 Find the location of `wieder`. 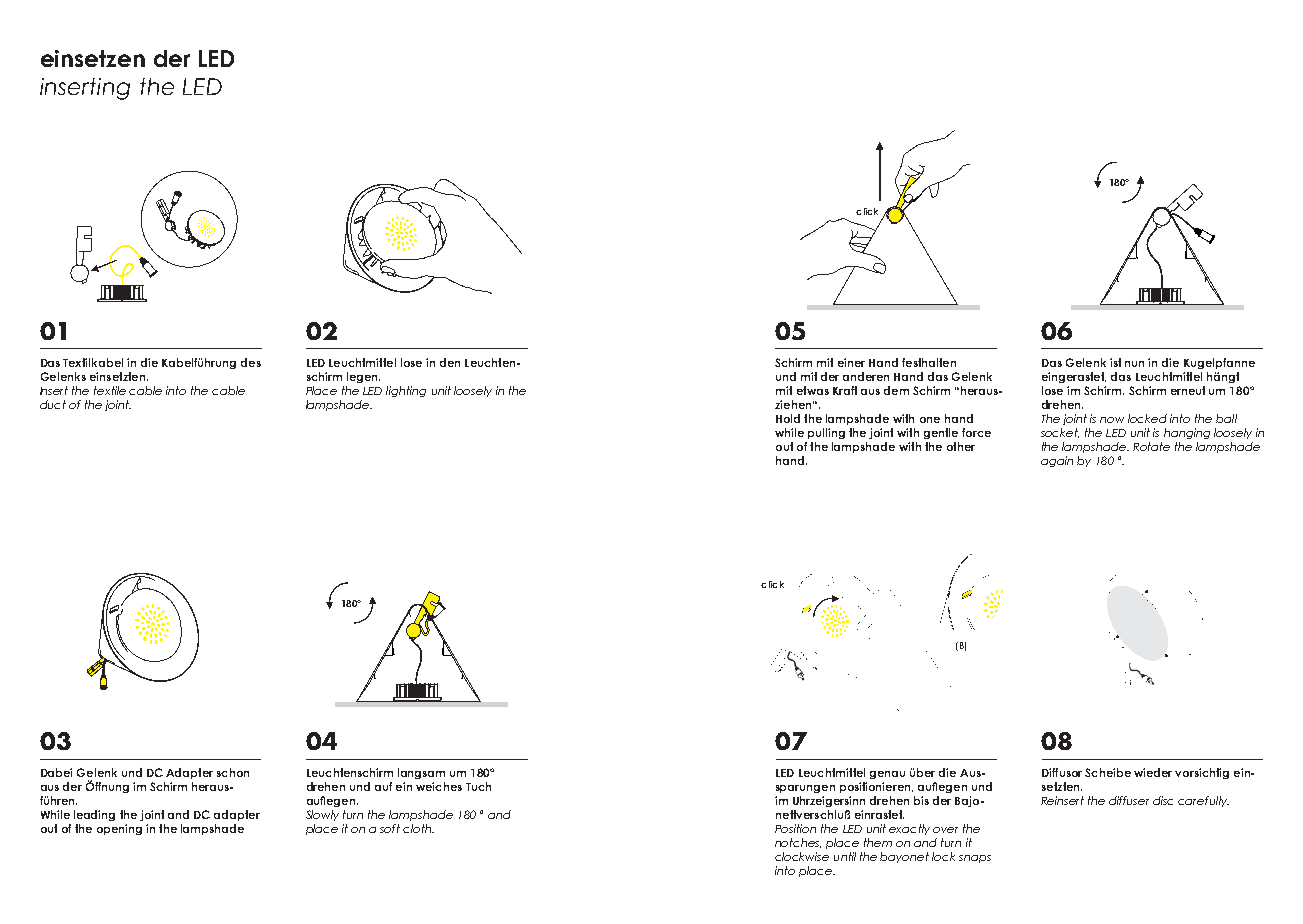

wieder is located at coordinates (1153, 772).
